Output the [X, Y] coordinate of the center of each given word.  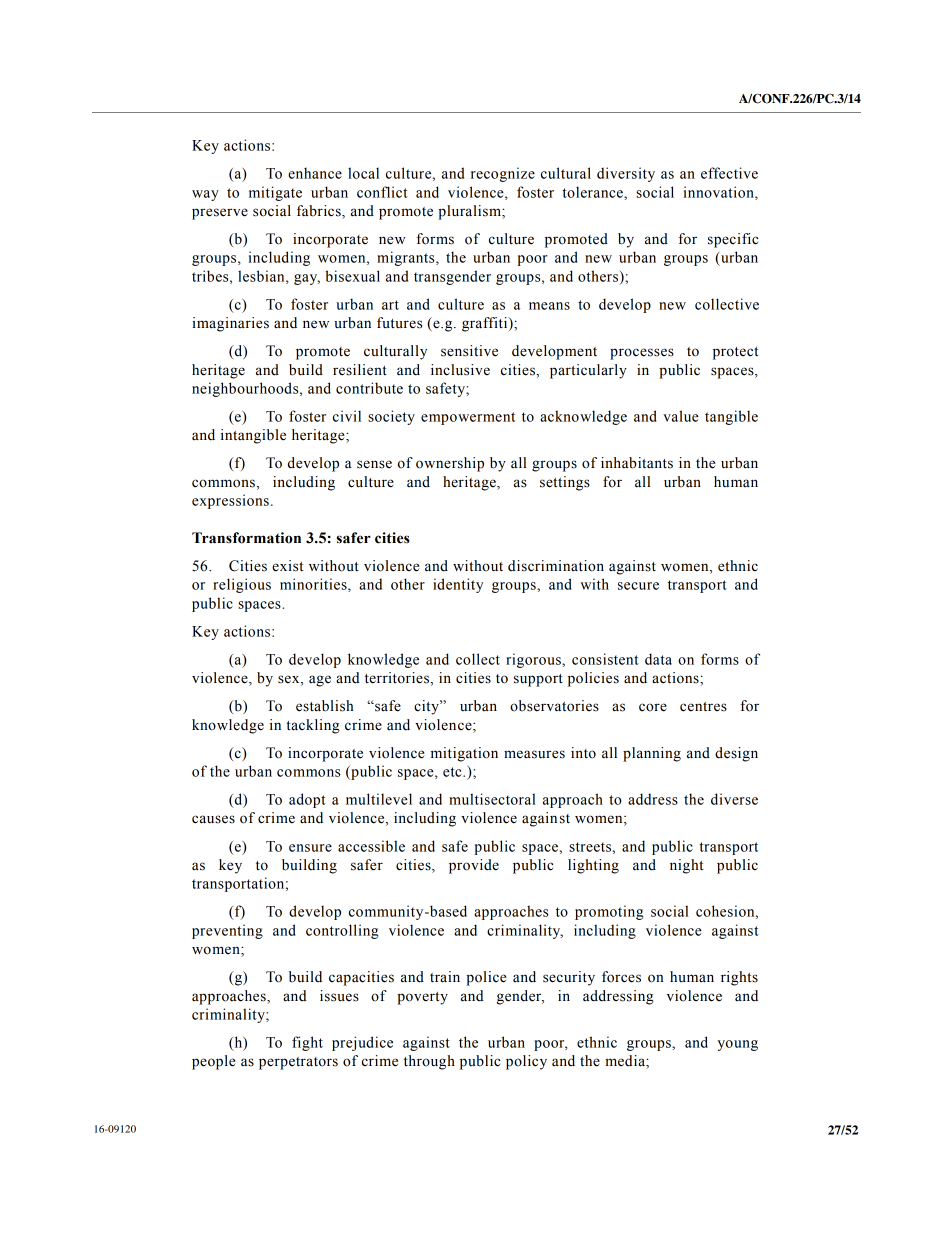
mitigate [275, 193]
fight [307, 1043]
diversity [626, 174]
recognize [503, 174]
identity [458, 585]
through [429, 1062]
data [658, 659]
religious [242, 585]
